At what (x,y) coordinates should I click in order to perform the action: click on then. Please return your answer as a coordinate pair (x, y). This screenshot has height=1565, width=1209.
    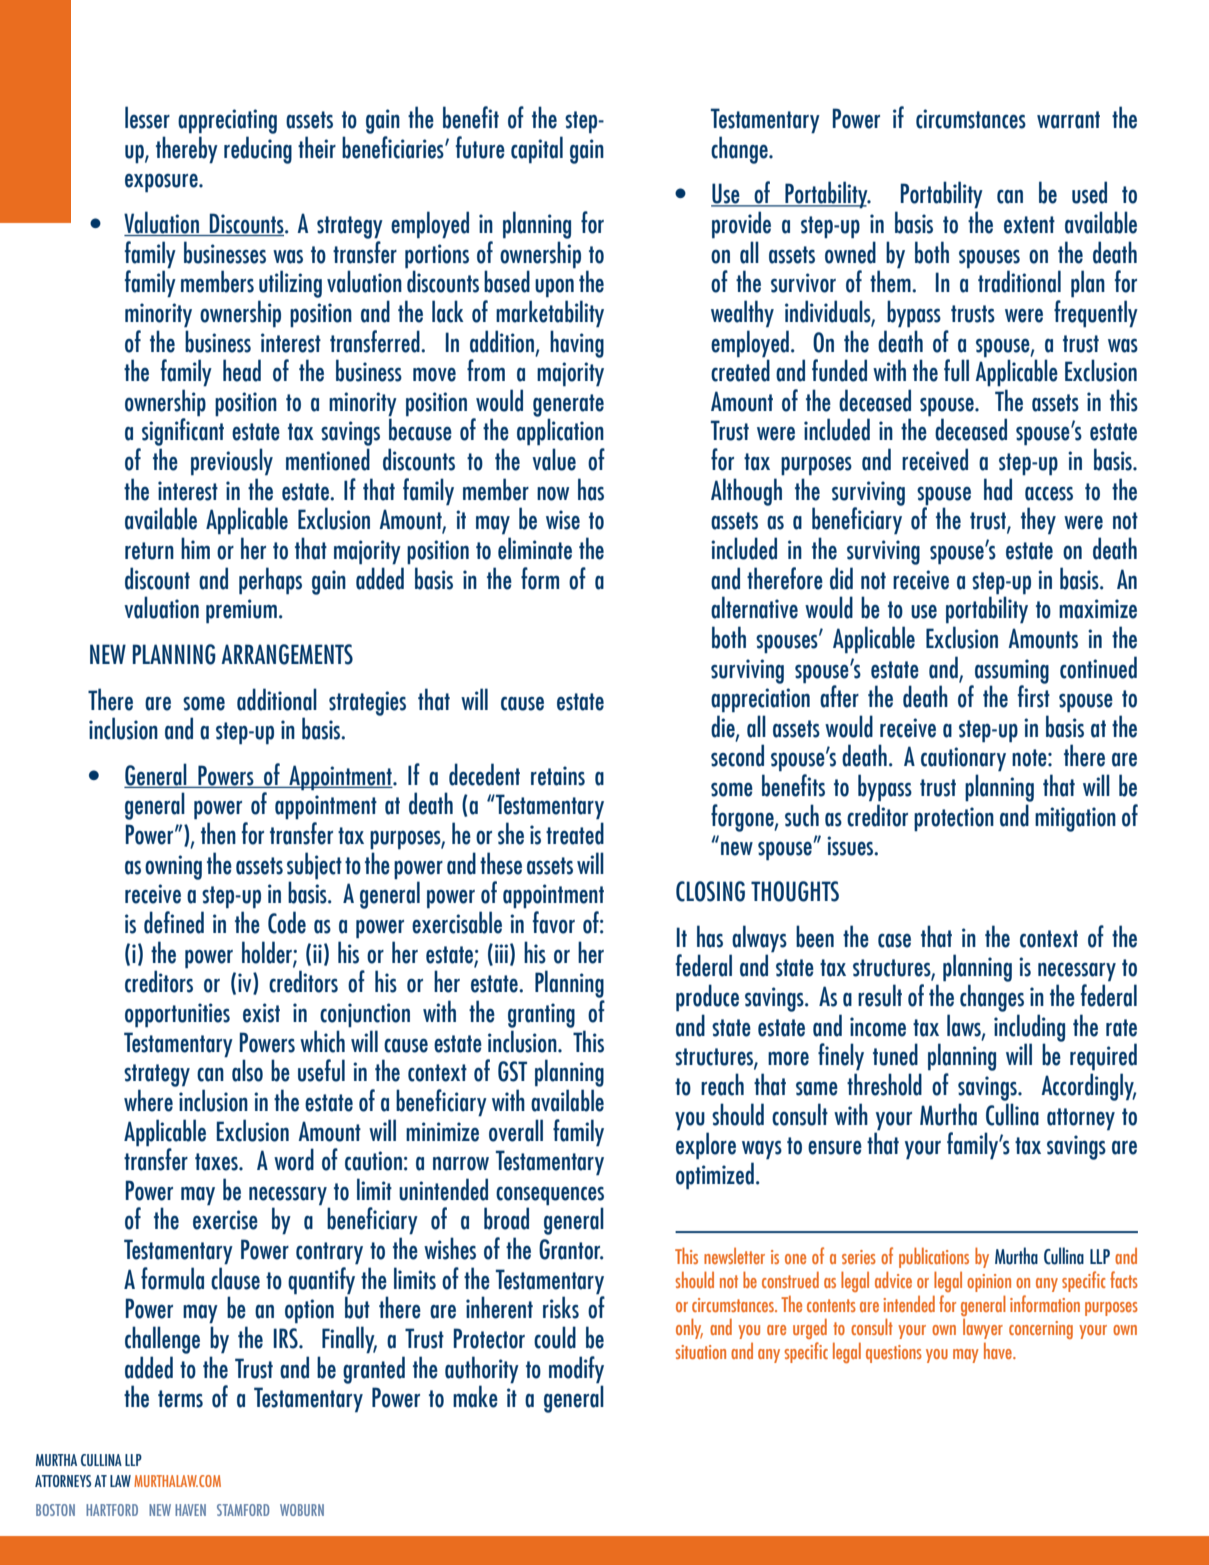
    Looking at the image, I should click on (218, 833).
